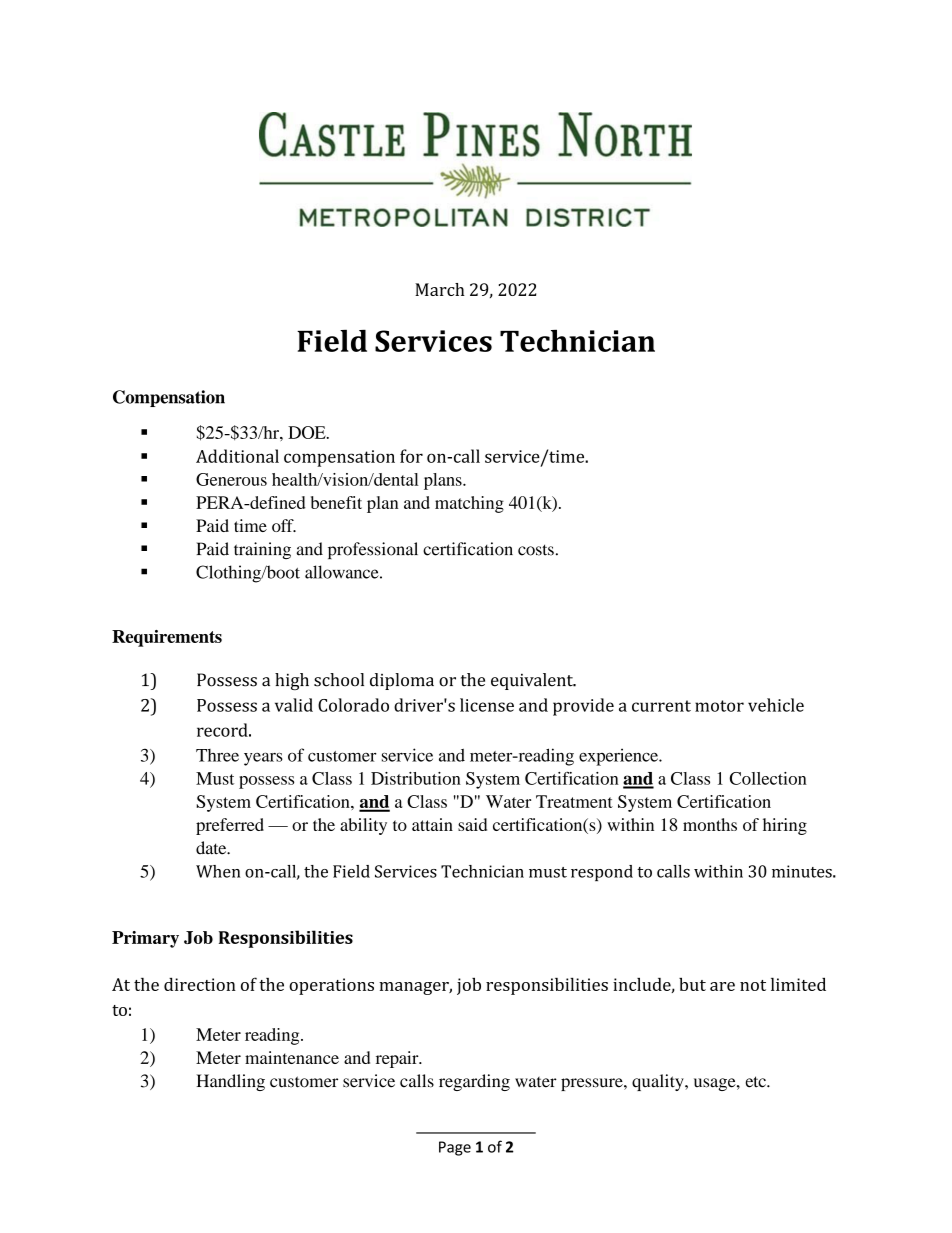  What do you see at coordinates (533, 681) in the image?
I see `equivalent` at bounding box center [533, 681].
